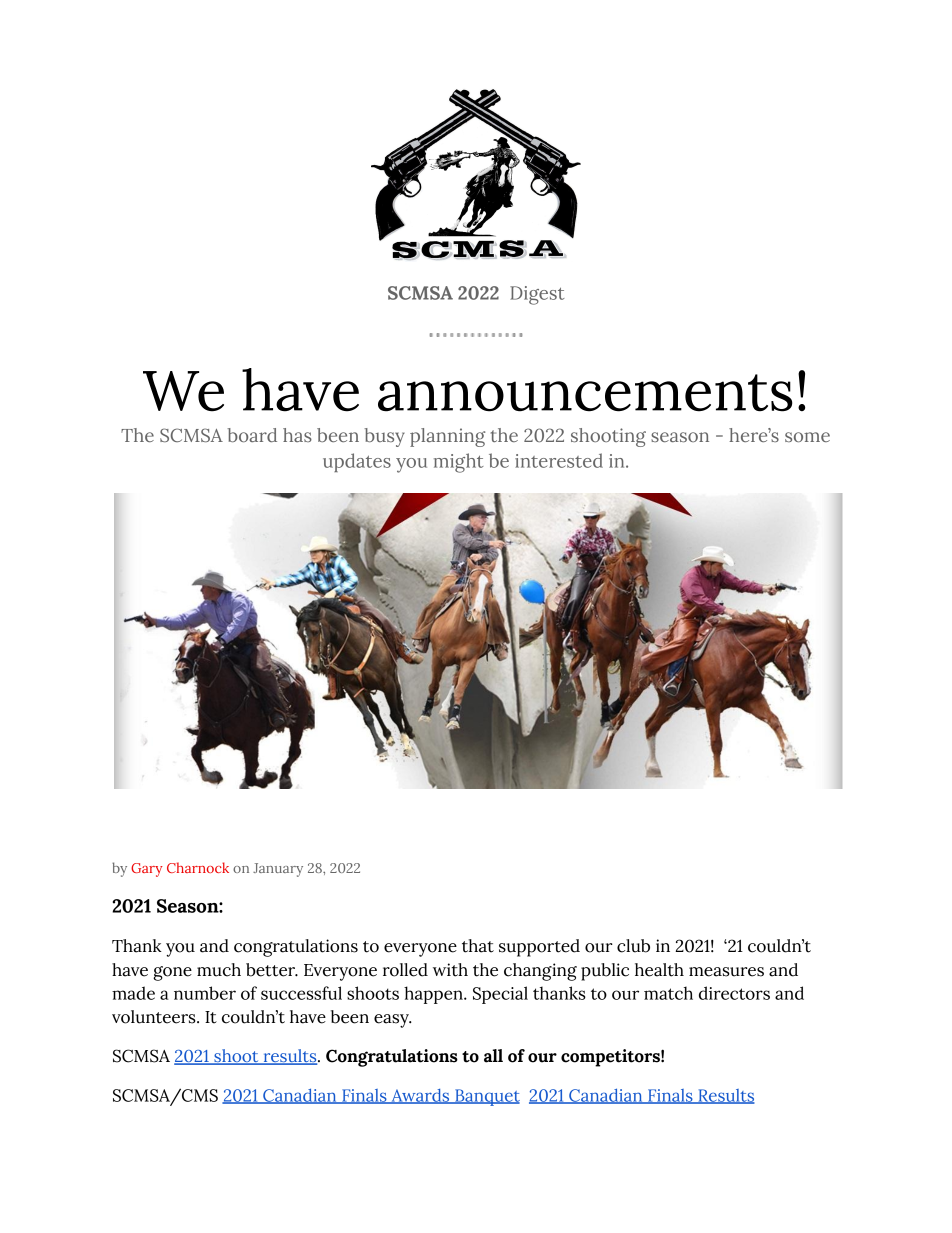  Describe the element at coordinates (252, 435) in the screenshot. I see `board` at that location.
